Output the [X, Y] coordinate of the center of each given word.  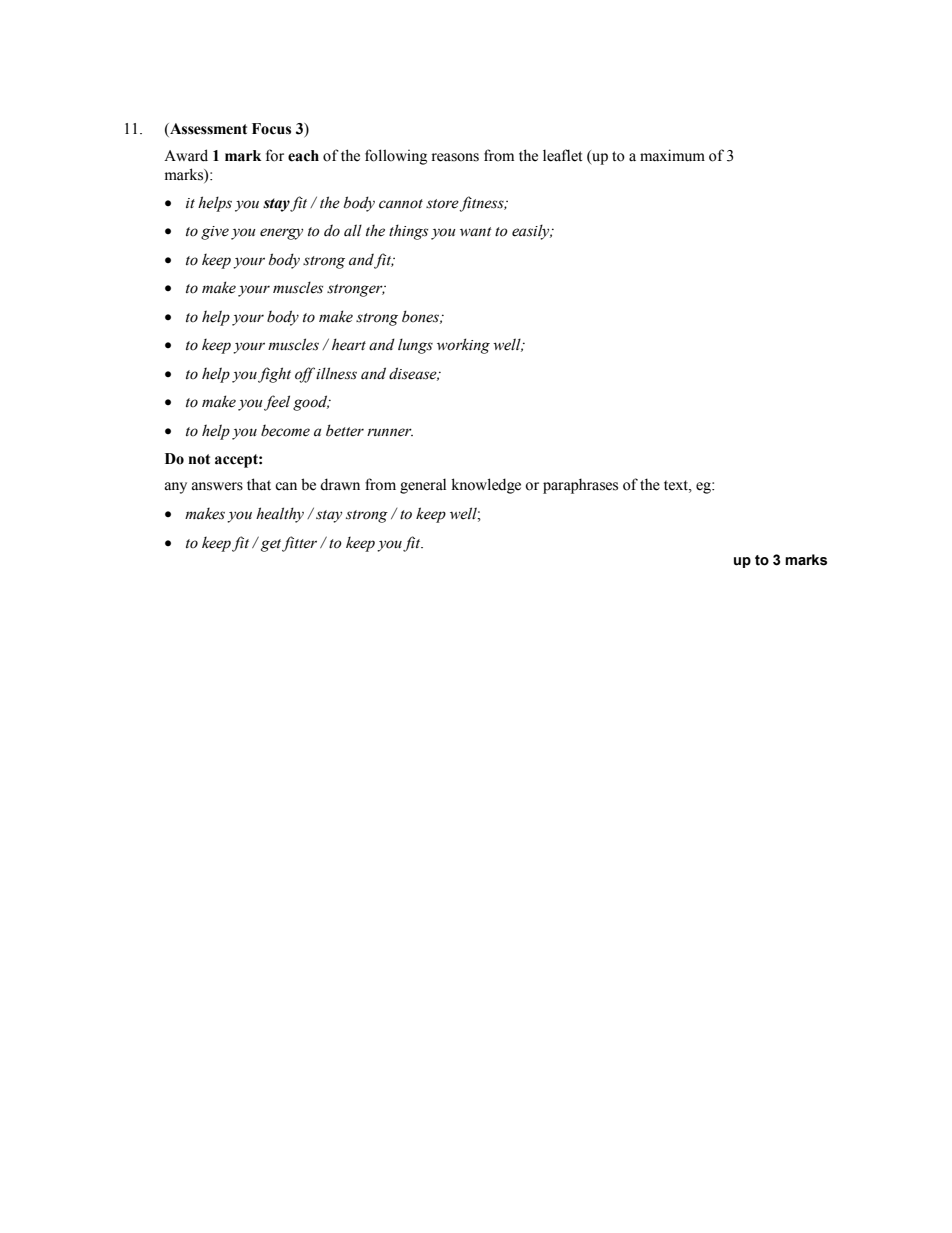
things [408, 232]
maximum [672, 155]
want [476, 231]
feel [277, 403]
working [463, 346]
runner [390, 432]
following [396, 157]
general [423, 486]
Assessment [207, 129]
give [215, 233]
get [271, 545]
